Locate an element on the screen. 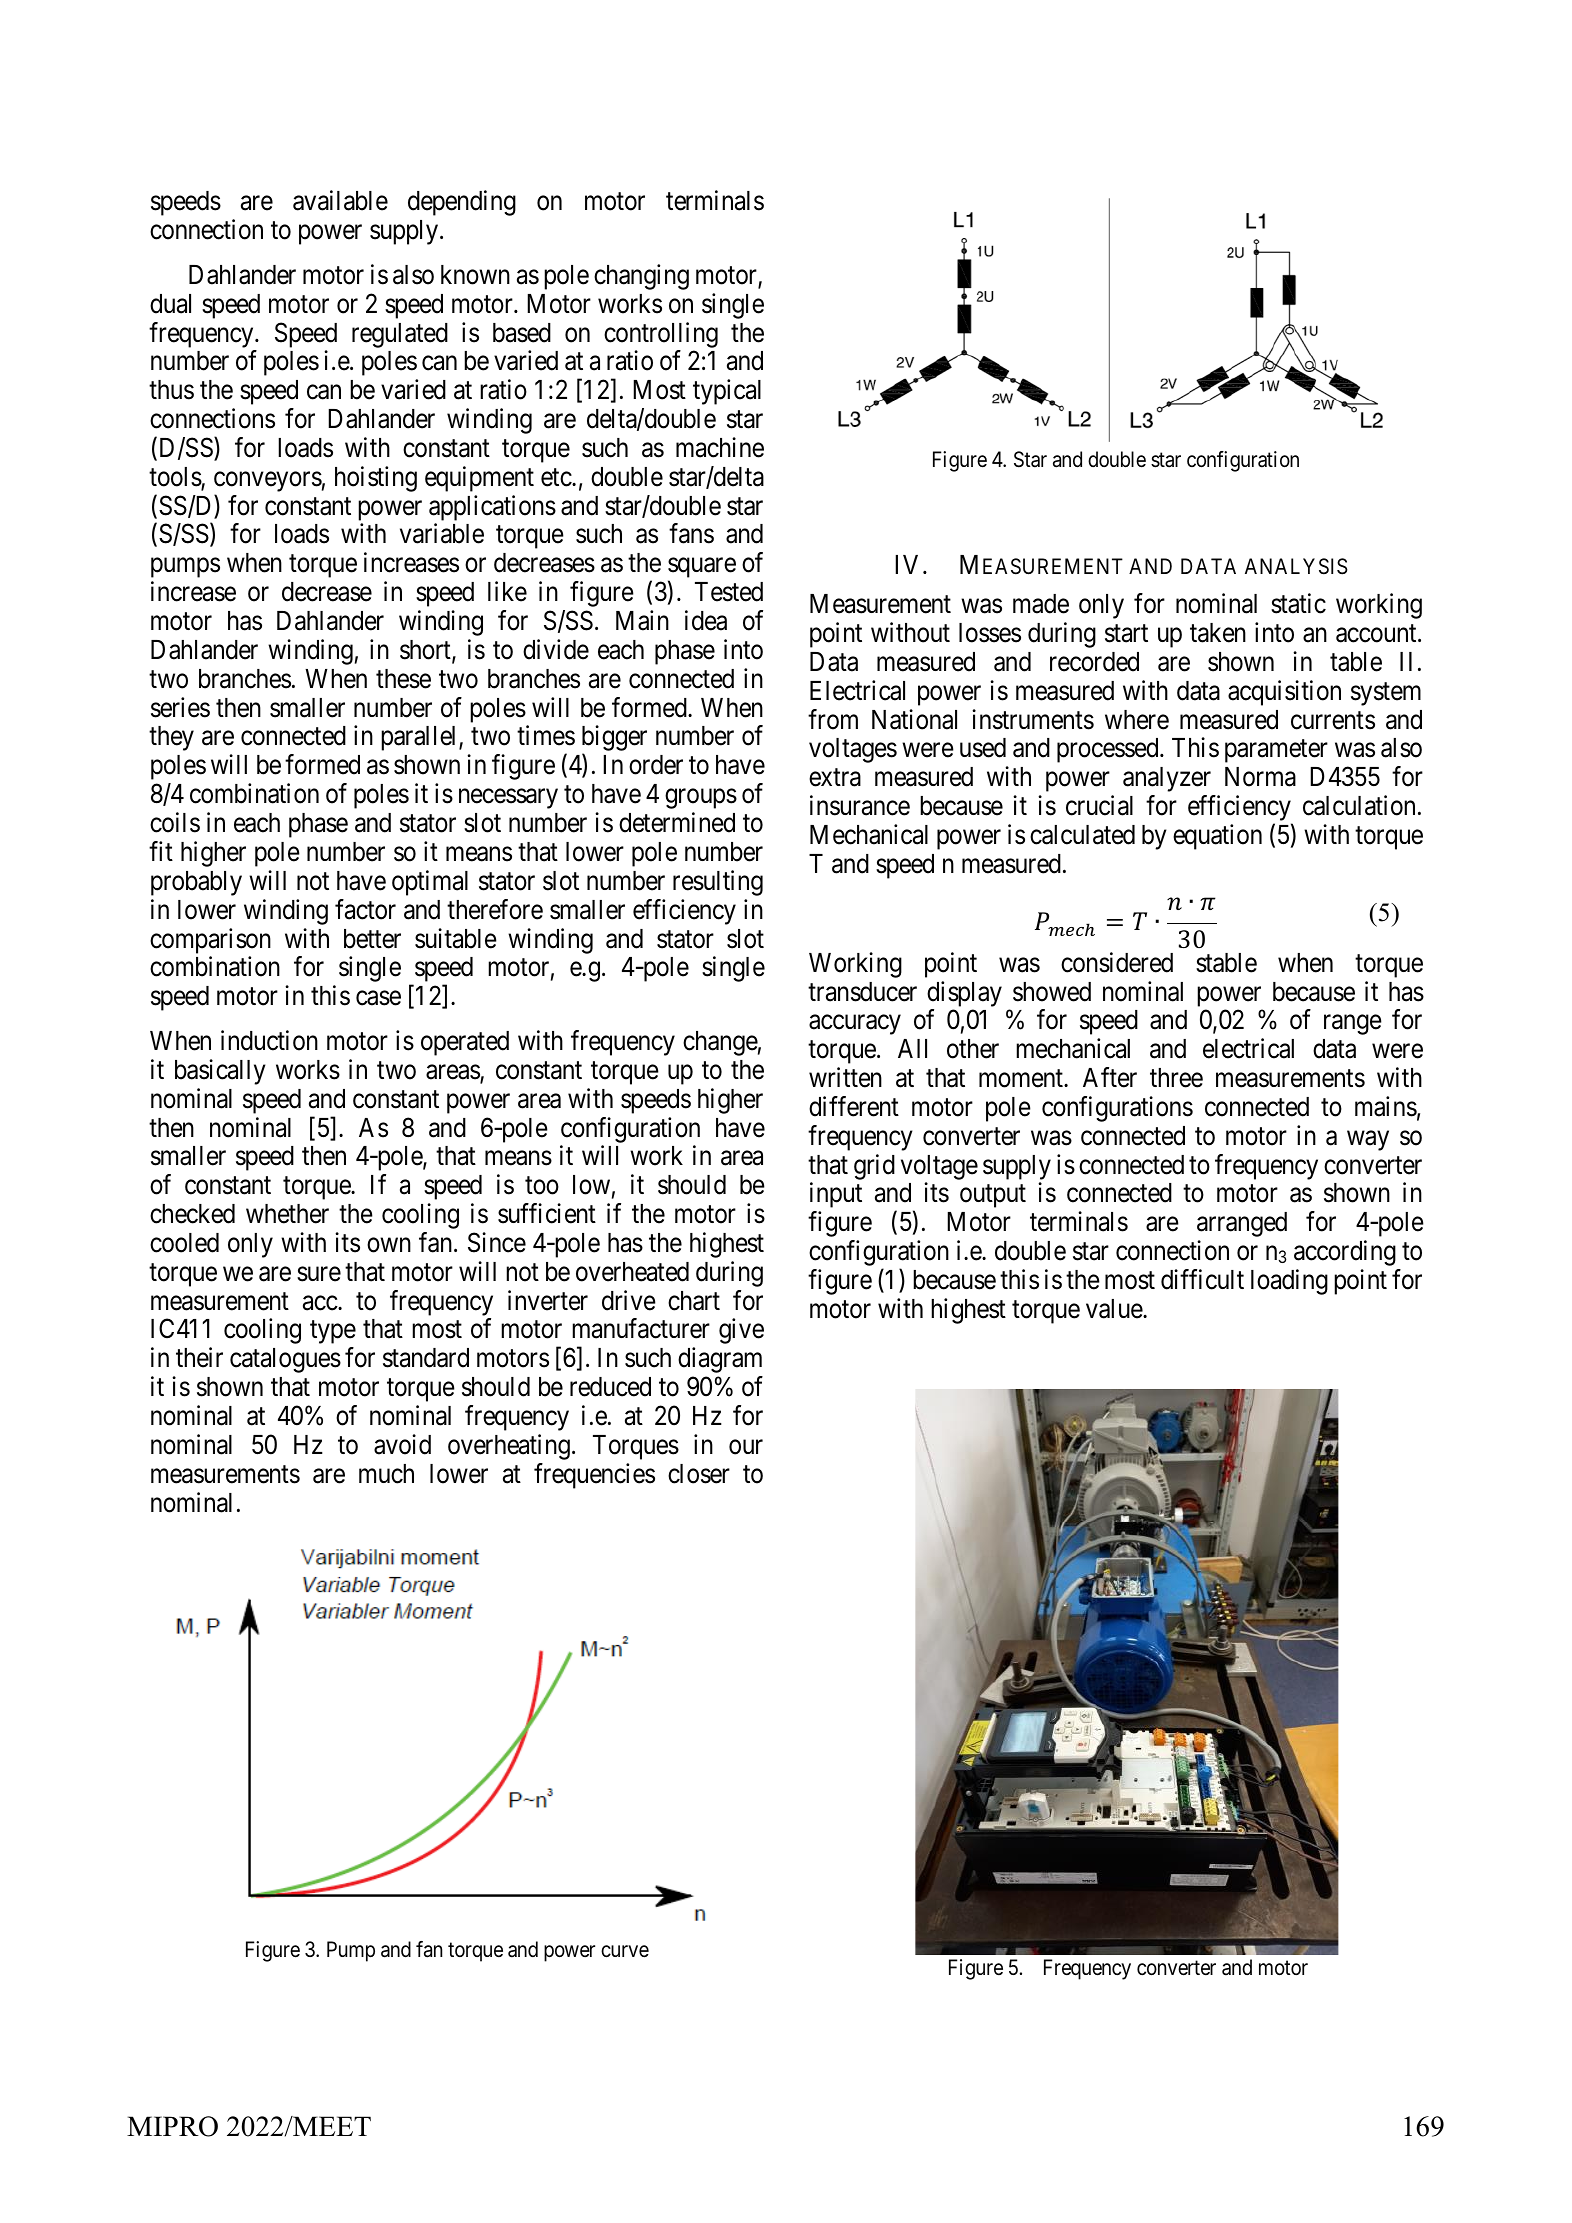 The height and width of the screenshot is (2223, 1572). ANALYSIS is located at coordinates (1296, 566).
